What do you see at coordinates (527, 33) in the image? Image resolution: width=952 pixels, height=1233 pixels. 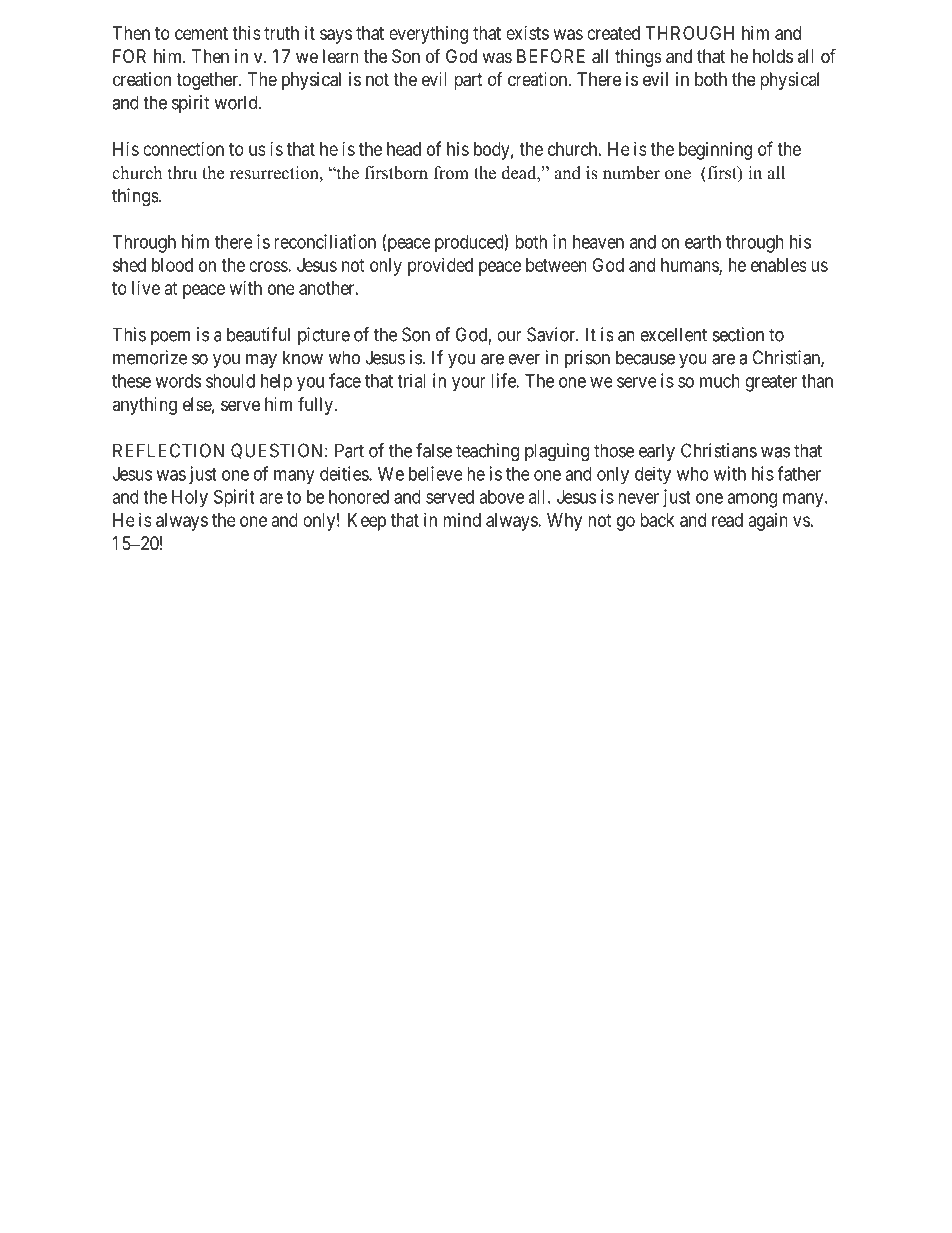 I see `exists` at bounding box center [527, 33].
